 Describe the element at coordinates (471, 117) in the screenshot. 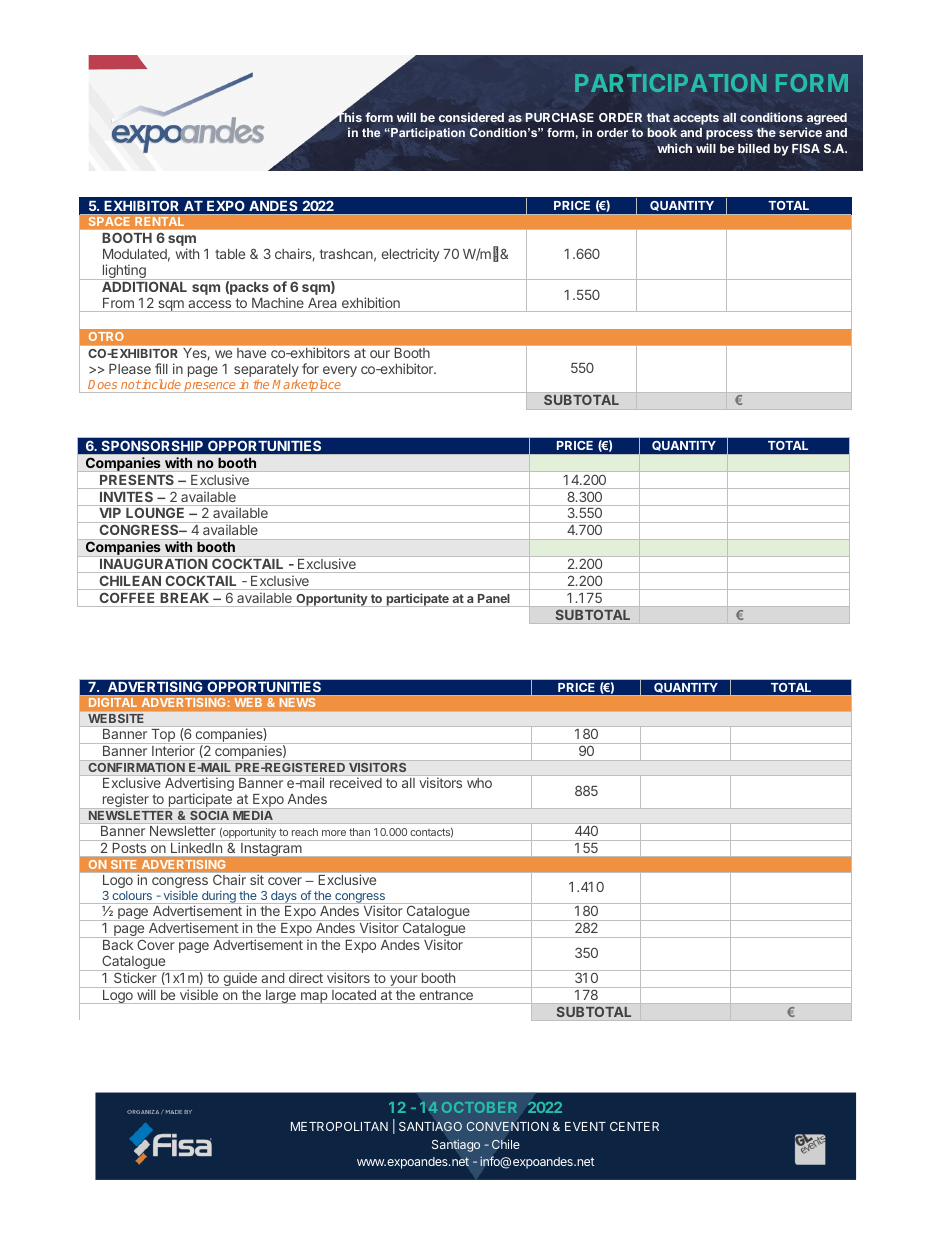

I see `considered` at that location.
